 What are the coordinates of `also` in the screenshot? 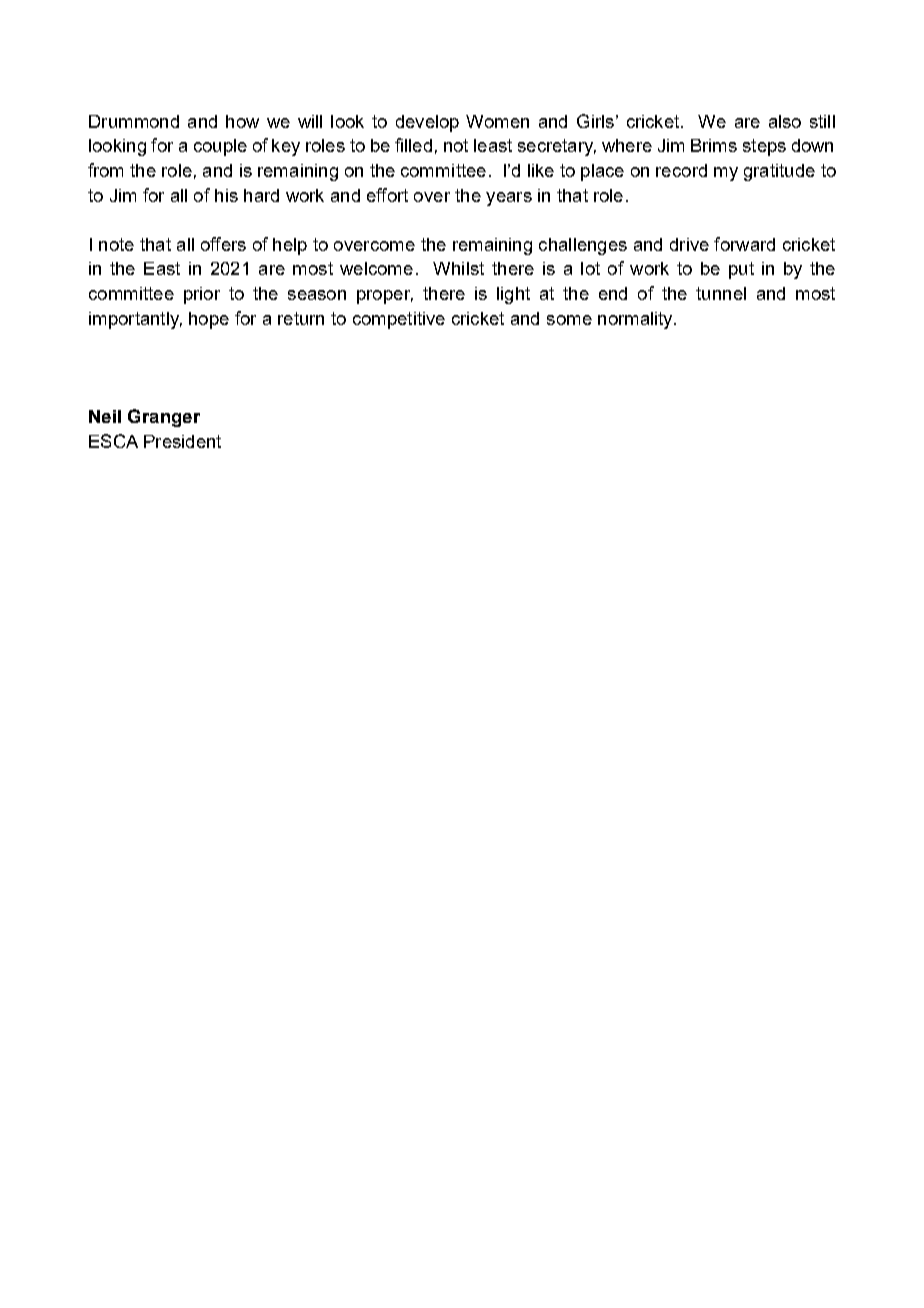 It's located at (785, 121).
